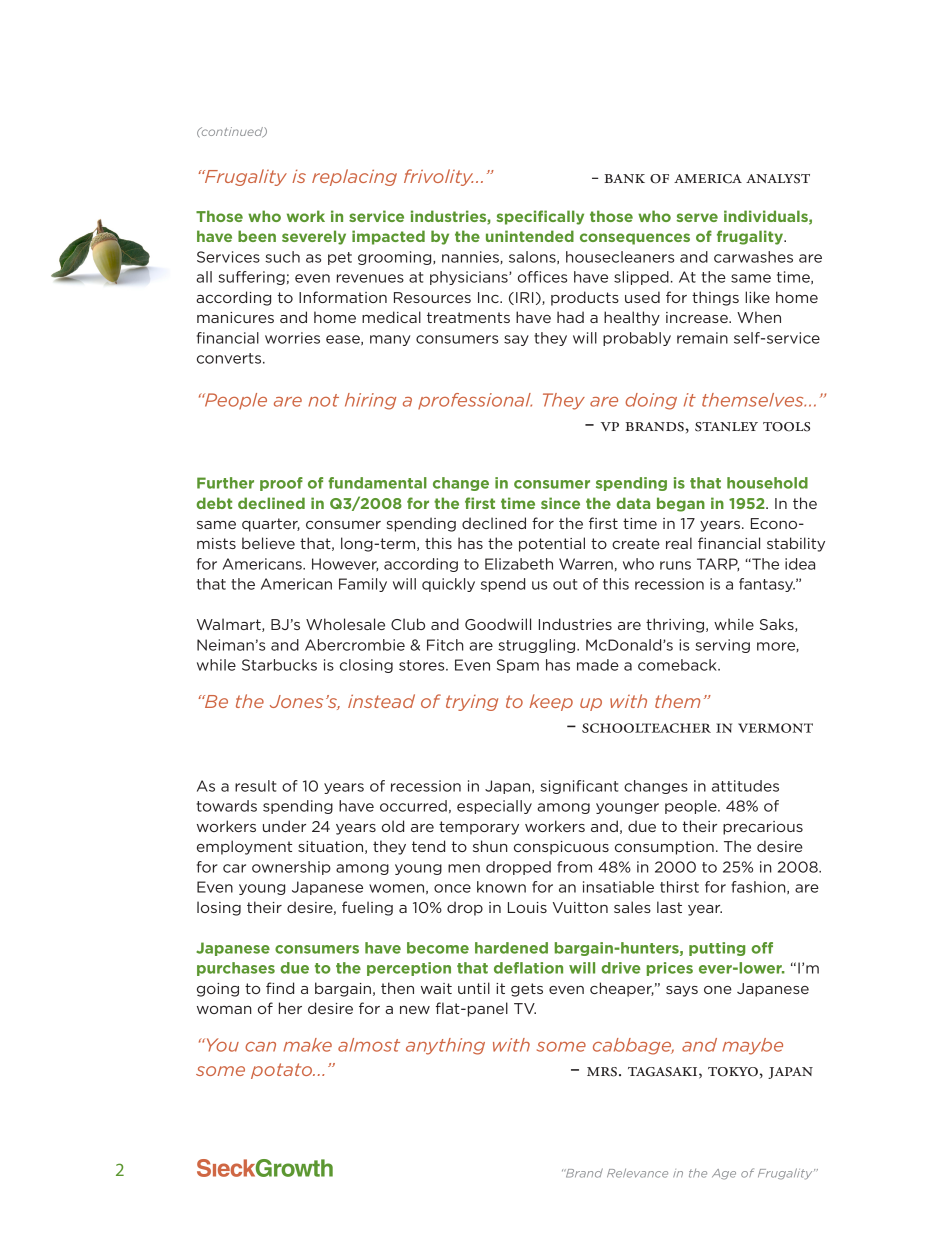 The height and width of the screenshot is (1233, 952). I want to click on household, so click(767, 483).
